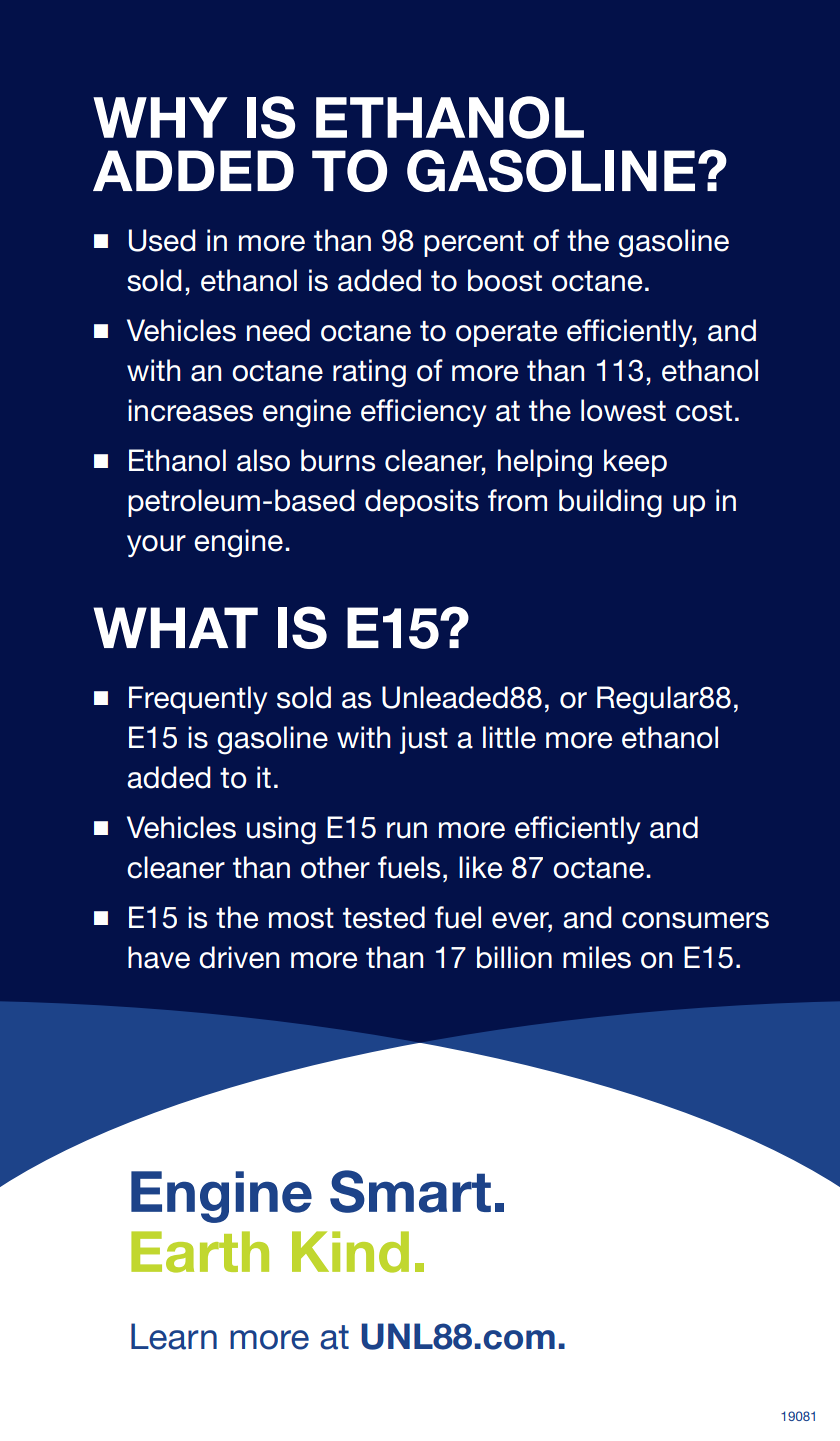 The height and width of the page is (1441, 840). Describe the element at coordinates (505, 280) in the page. I see `boost` at that location.
